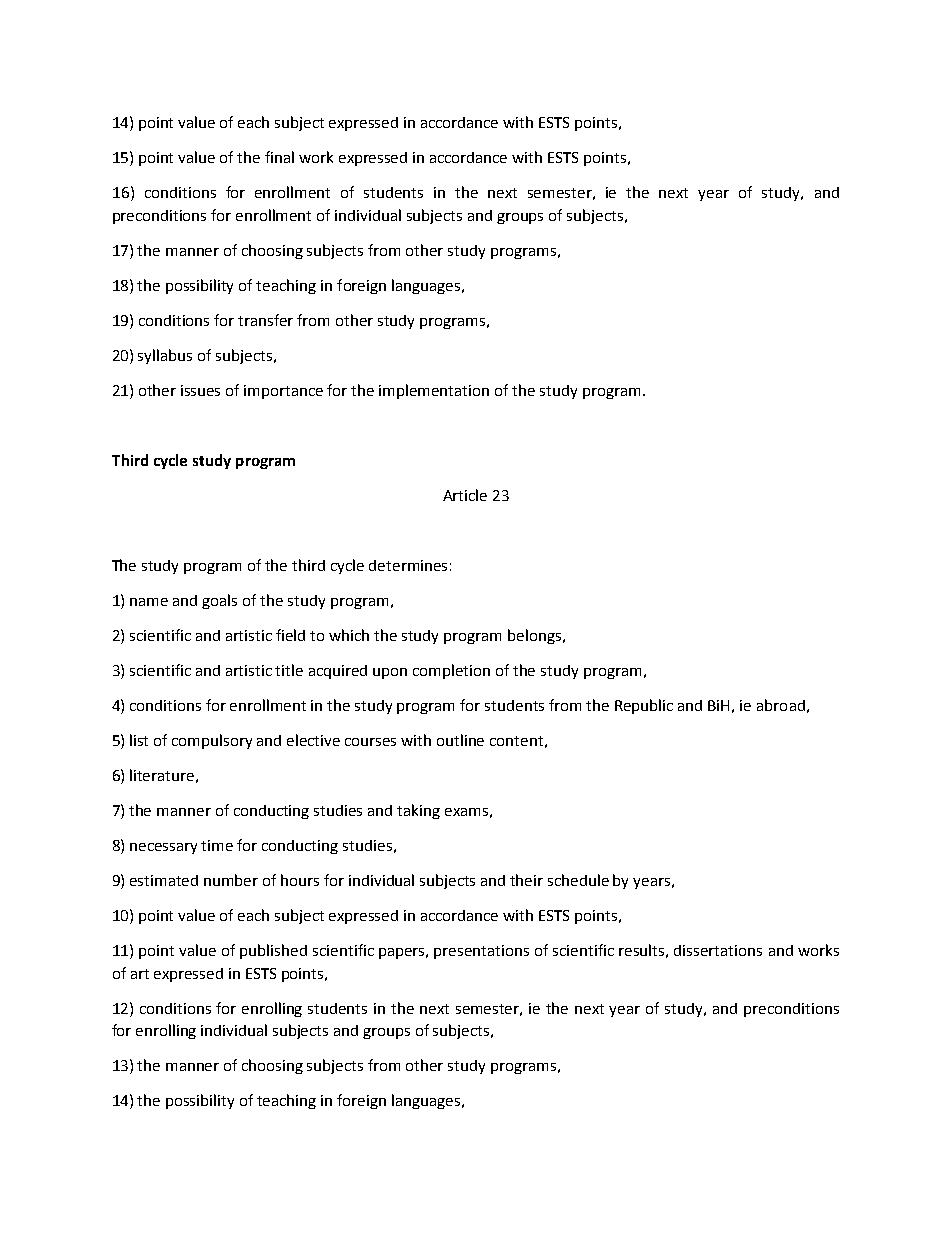 This screenshot has height=1233, width=952. Describe the element at coordinates (279, 157) in the screenshot. I see `final` at that location.
